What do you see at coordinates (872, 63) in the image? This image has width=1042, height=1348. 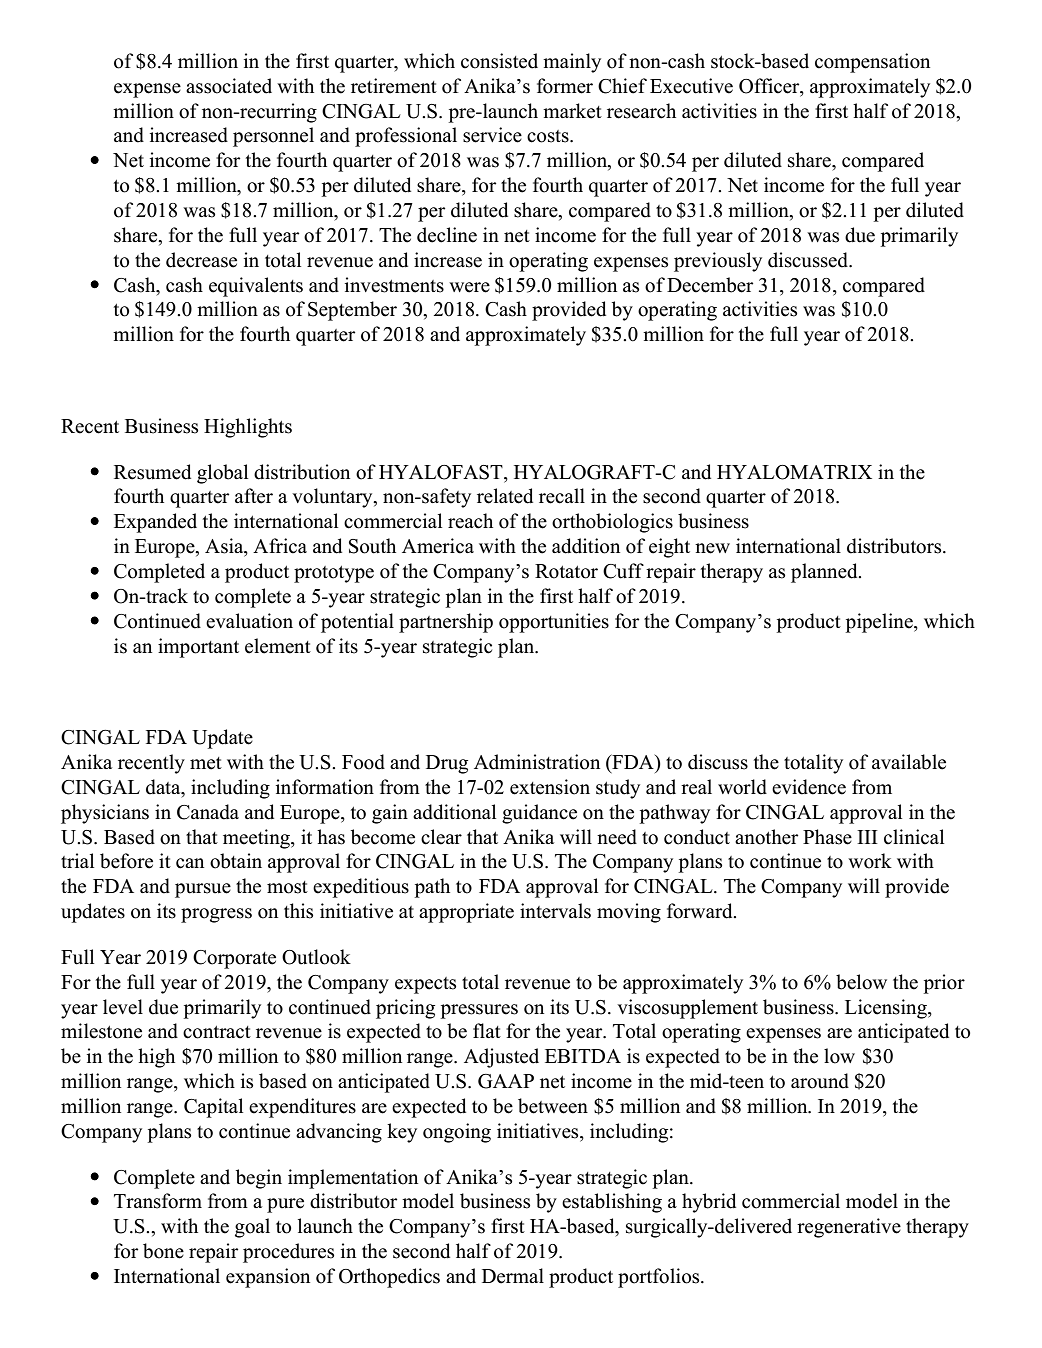 I see `compensation` at bounding box center [872, 63].
